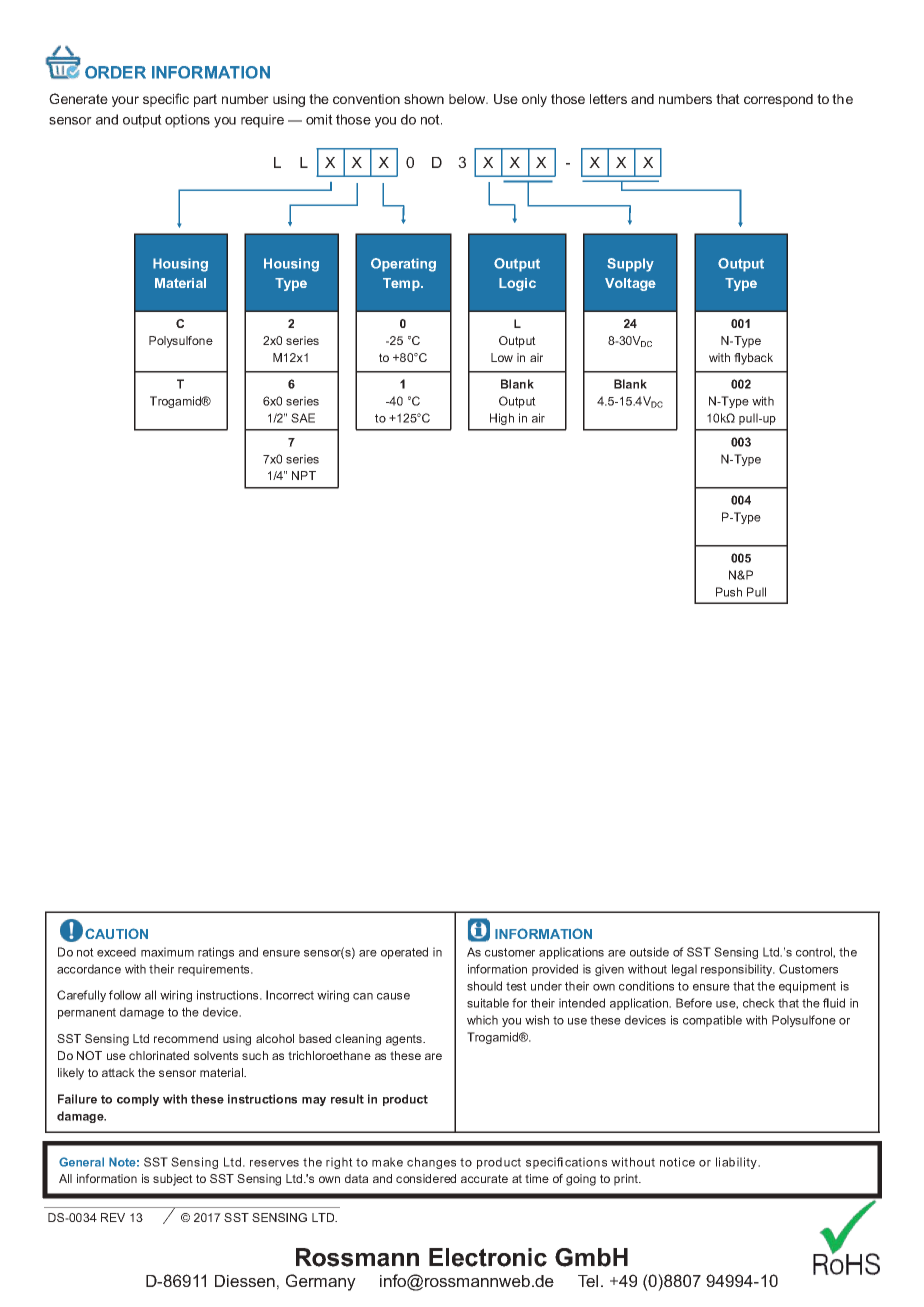 This image has width=924, height=1307. Describe the element at coordinates (113, 1217) in the image. I see `REV` at that location.
